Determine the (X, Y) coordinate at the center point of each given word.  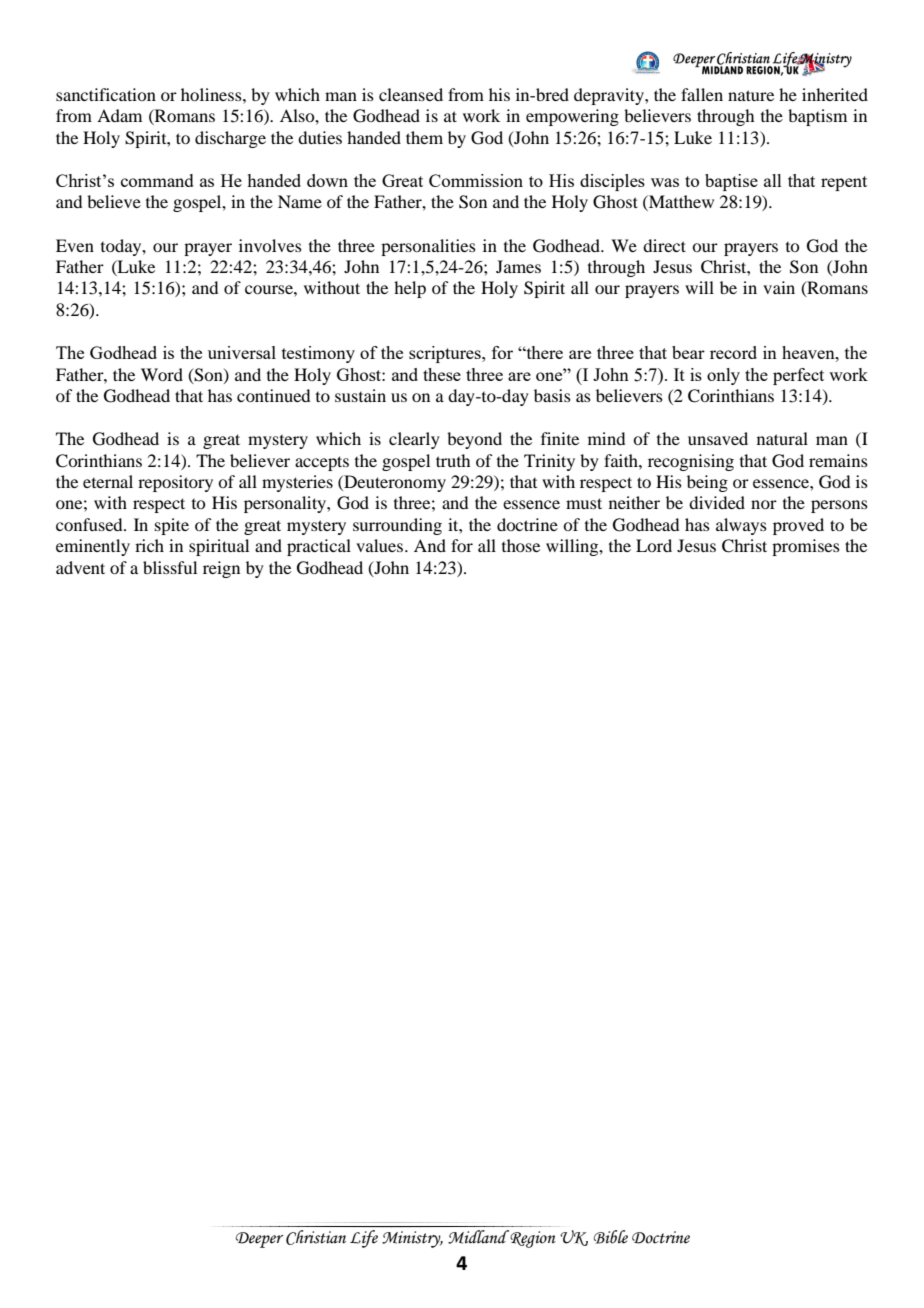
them (424, 137)
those (521, 545)
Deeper (259, 1240)
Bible (611, 1237)
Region (532, 1239)
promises (806, 547)
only (723, 376)
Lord (654, 545)
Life (364, 1239)
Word (162, 374)
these (442, 374)
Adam (119, 115)
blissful (170, 567)
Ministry (412, 1239)
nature (751, 95)
